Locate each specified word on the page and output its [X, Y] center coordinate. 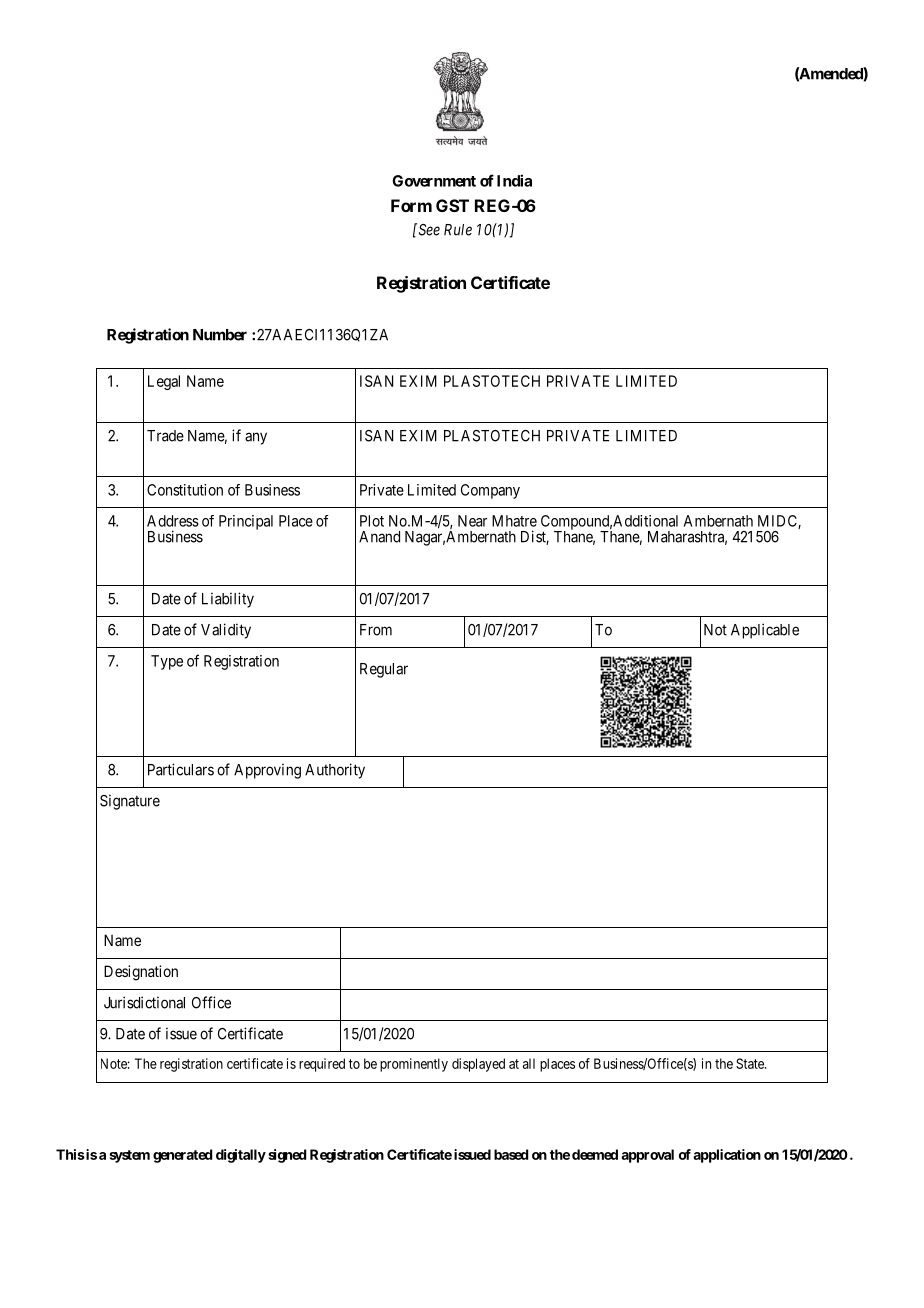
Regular [384, 670]
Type [167, 662]
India [514, 180]
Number [220, 335]
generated [182, 1156]
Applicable [765, 631]
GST [452, 205]
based [511, 1154]
